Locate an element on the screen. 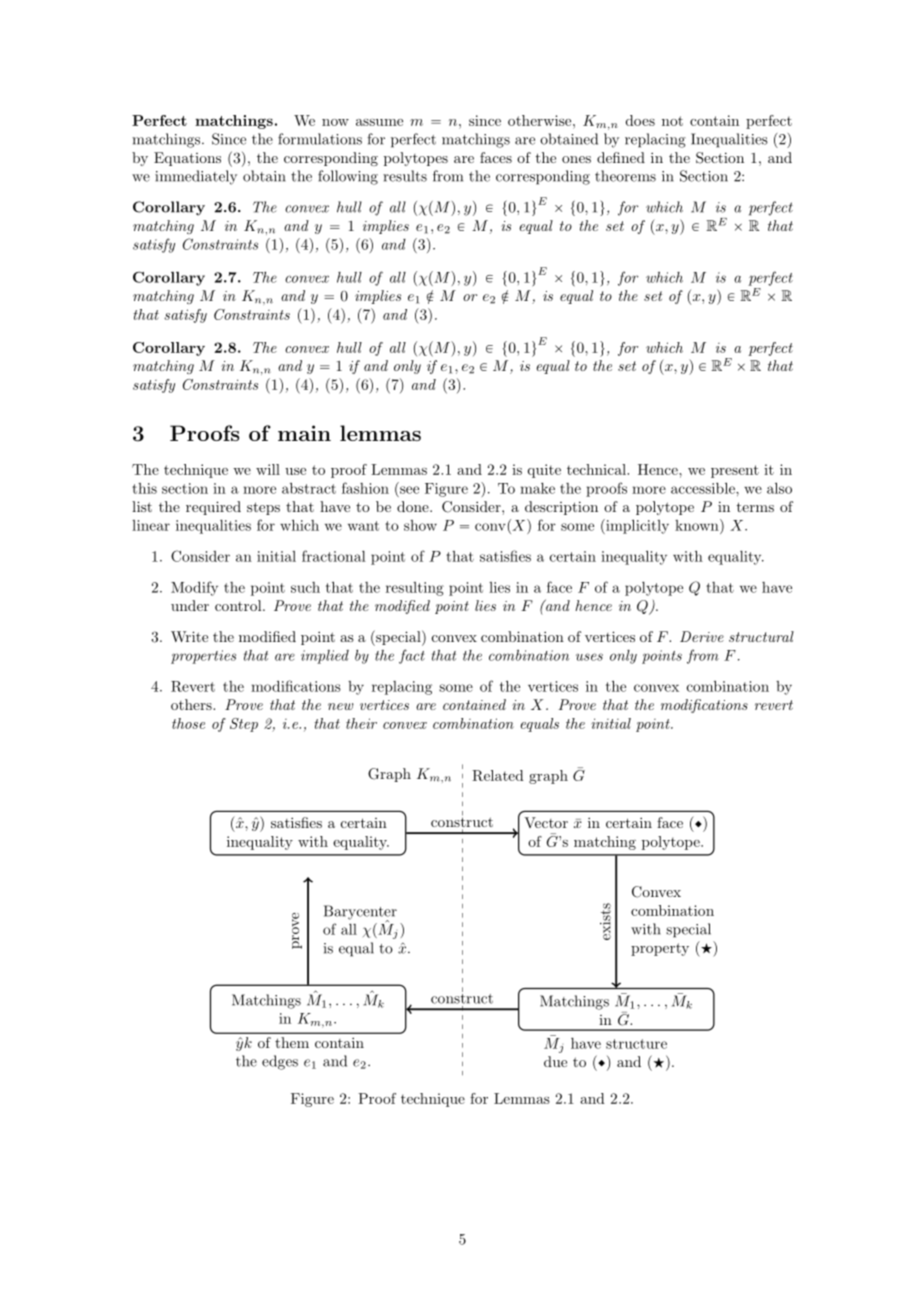 Image resolution: width=924 pixels, height=1308 pixels. due is located at coordinates (555, 1061).
